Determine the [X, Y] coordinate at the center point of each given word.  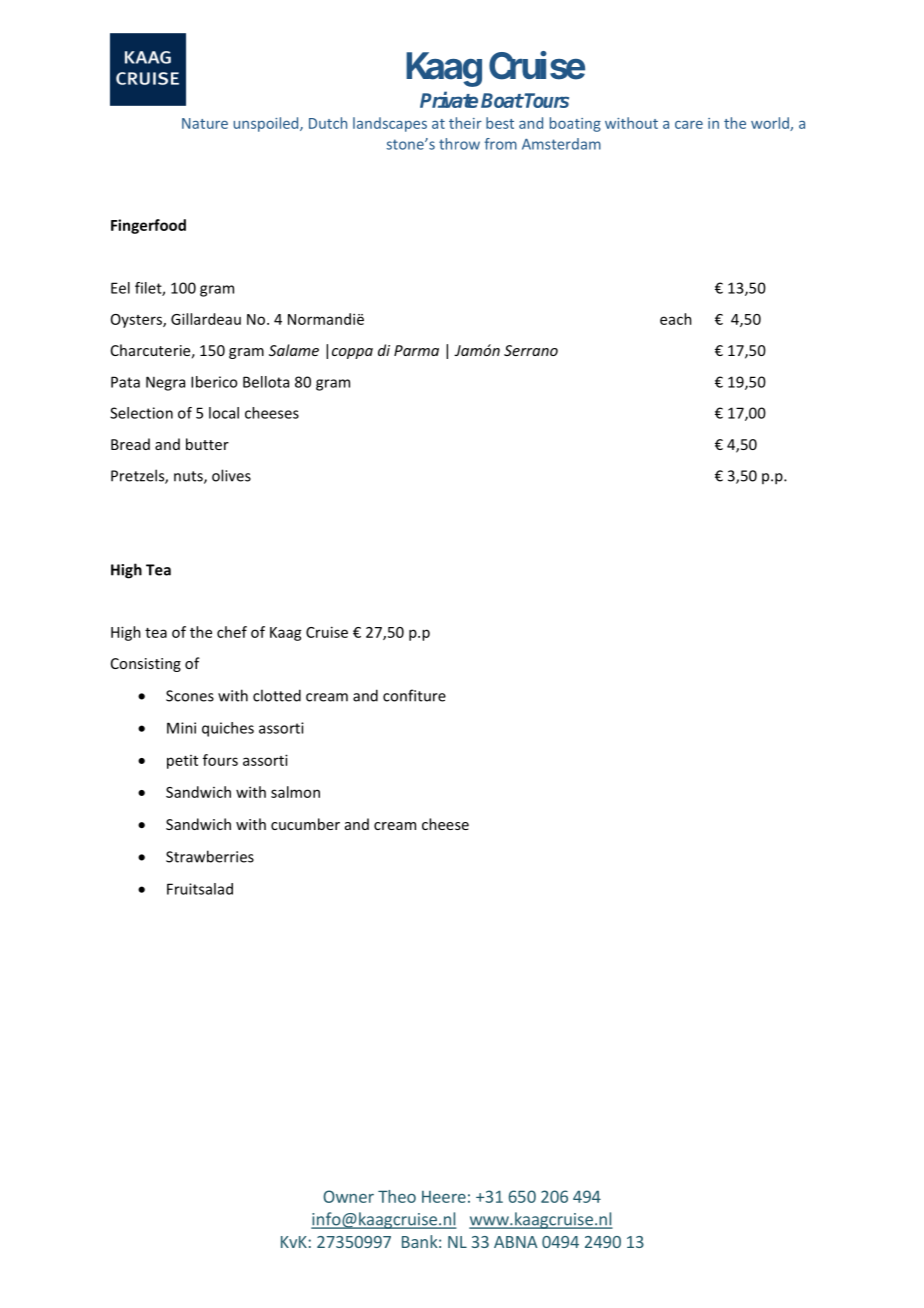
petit [182, 762]
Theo [397, 1196]
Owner [348, 1196]
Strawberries [210, 856]
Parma [416, 350]
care [689, 125]
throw [459, 144]
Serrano [531, 350]
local [224, 413]
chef [232, 632]
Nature [205, 123]
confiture [414, 695]
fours [220, 760]
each [676, 319]
